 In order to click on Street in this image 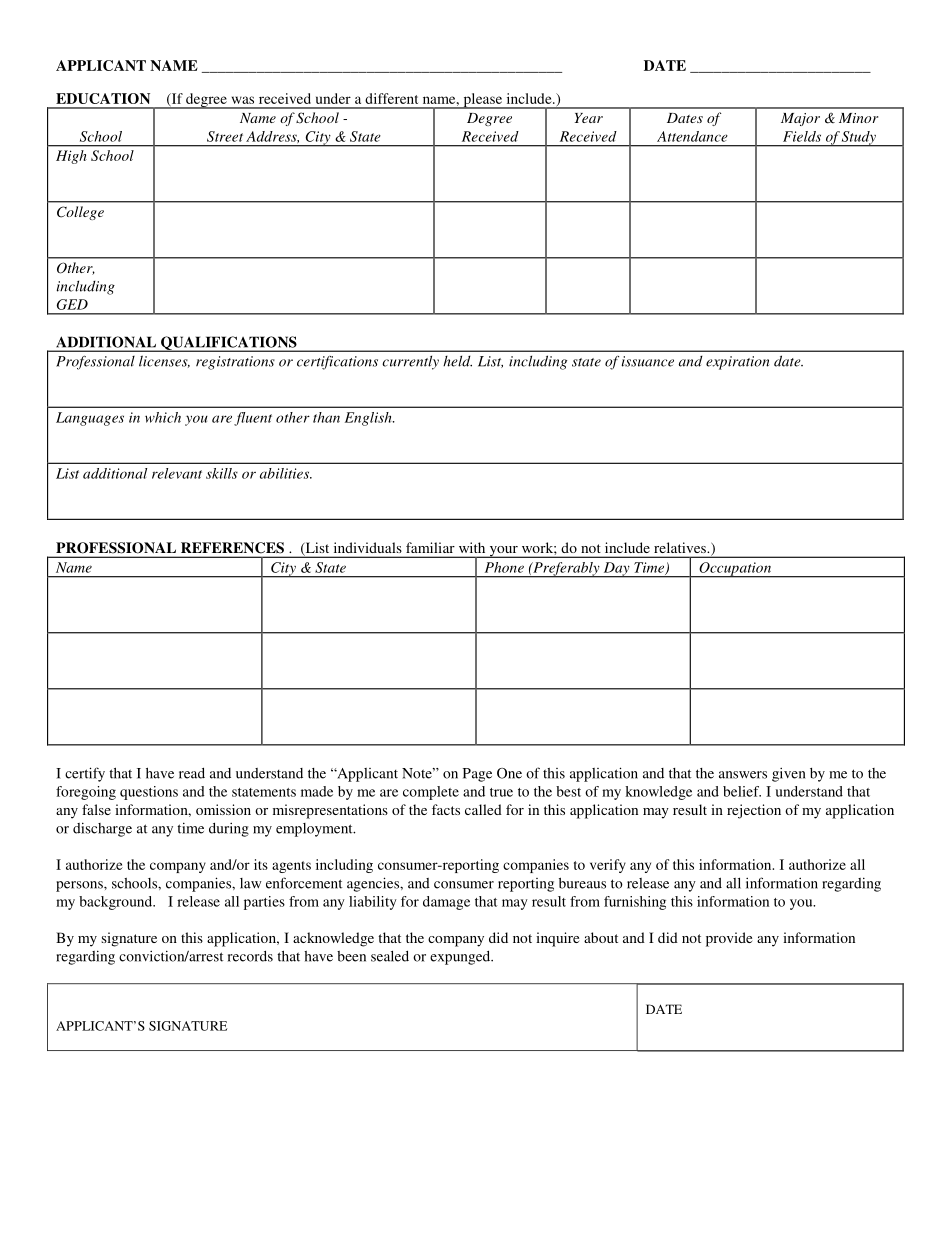, I will do `click(225, 136)`.
